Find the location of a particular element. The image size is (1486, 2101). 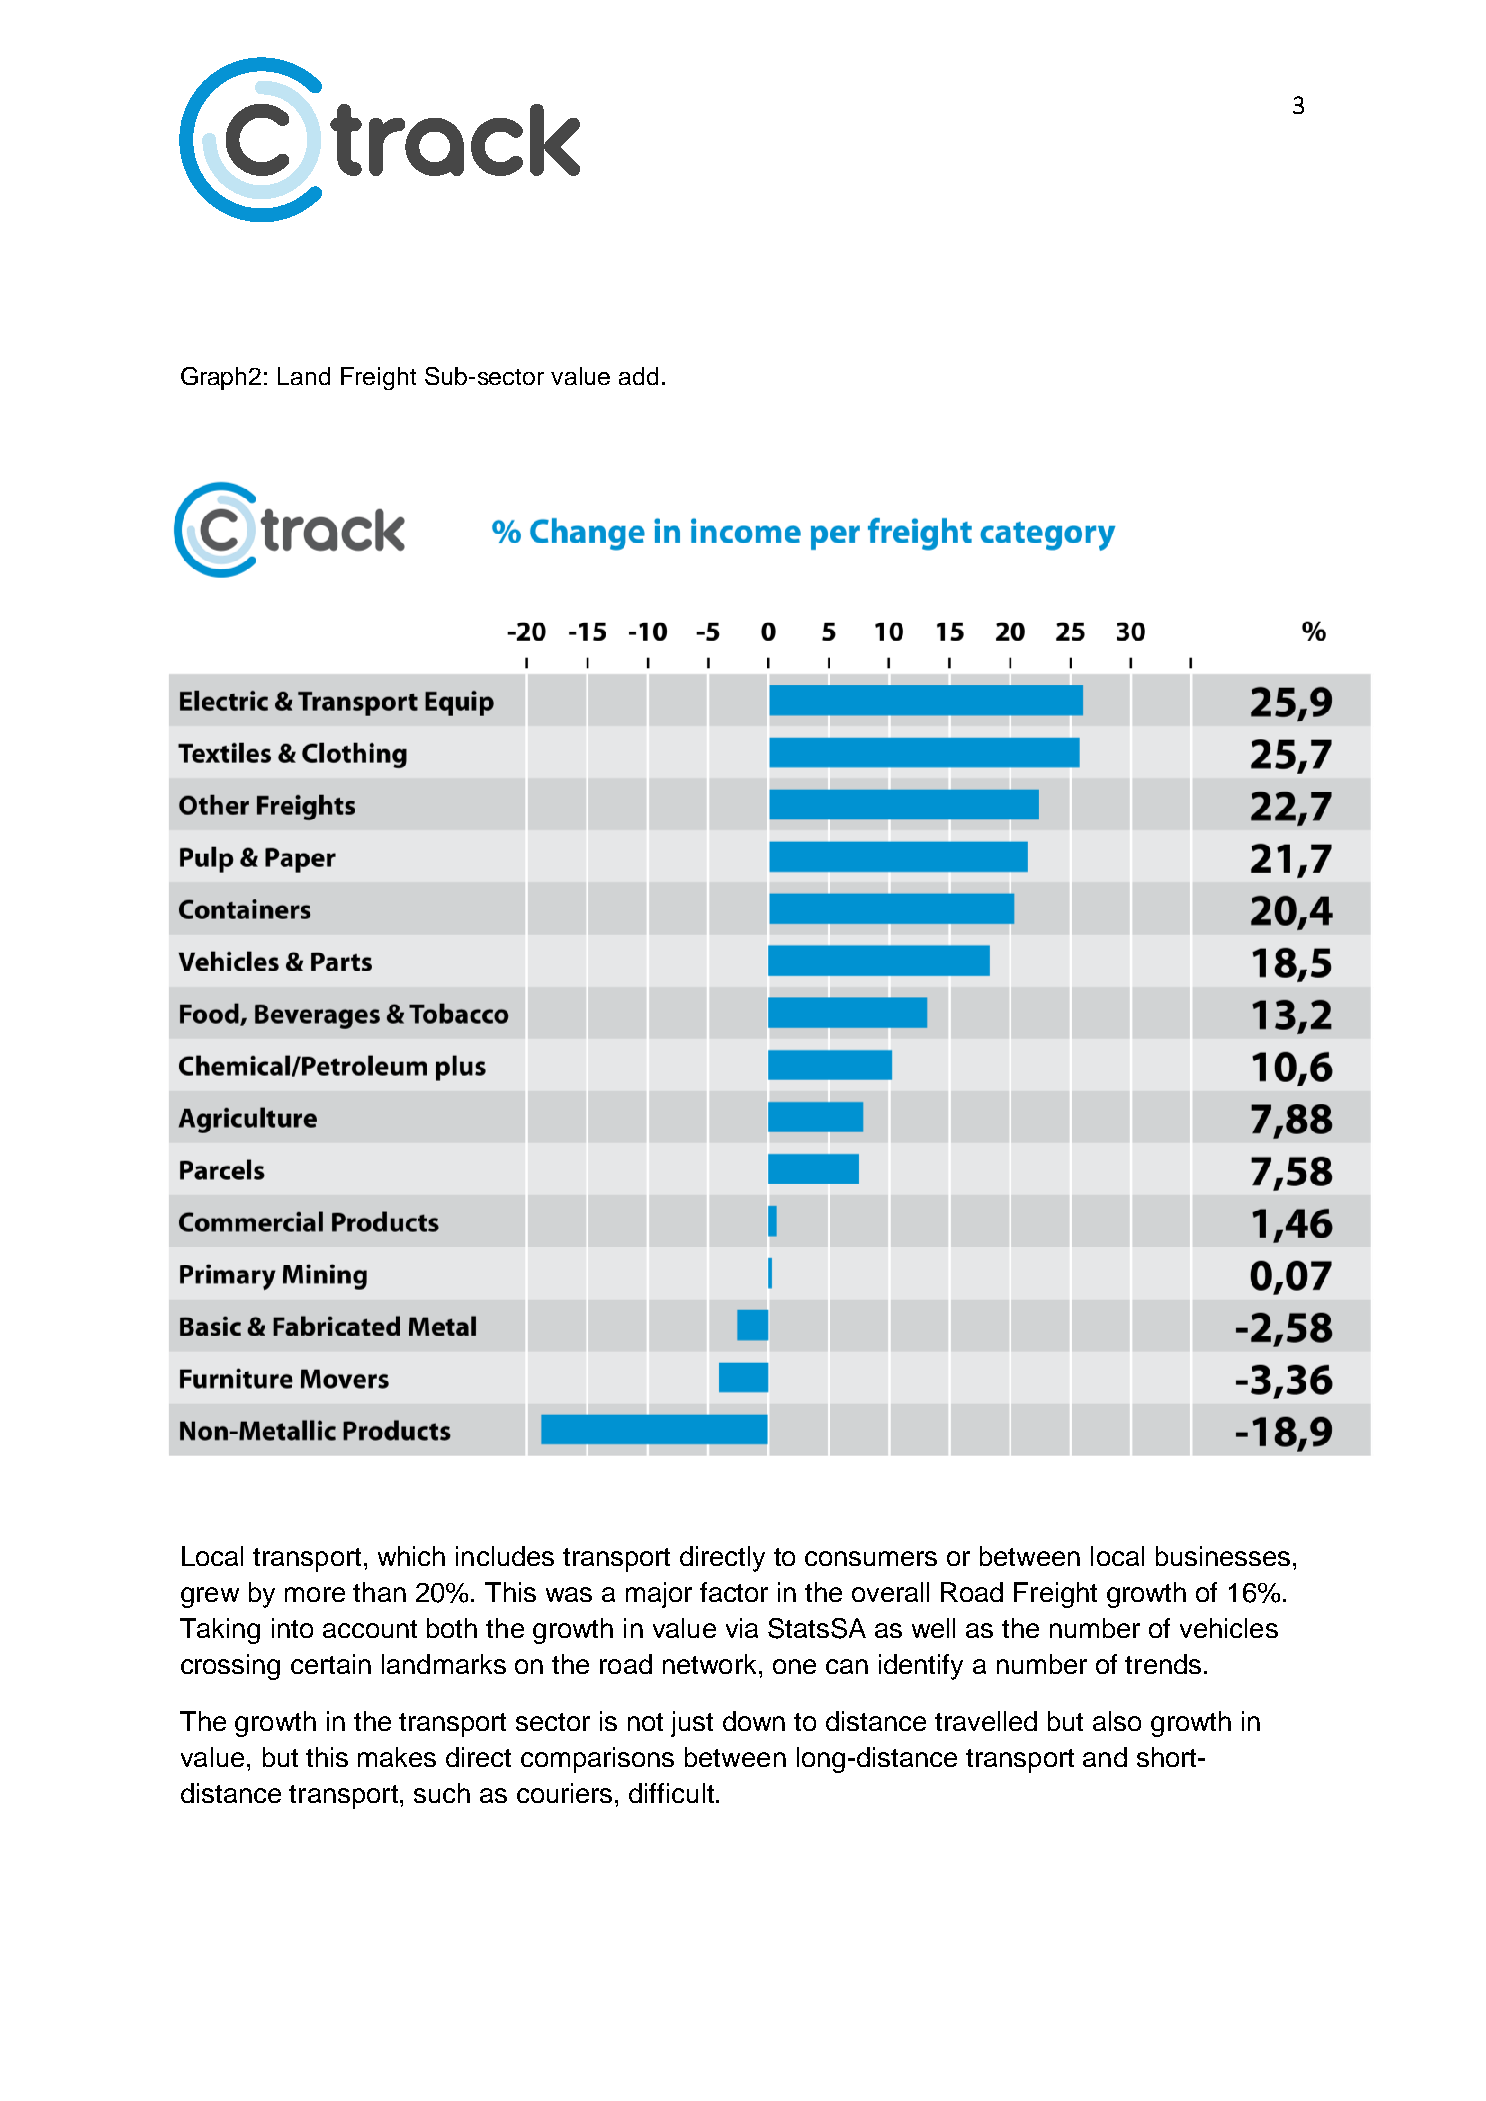

factor is located at coordinates (734, 1592).
